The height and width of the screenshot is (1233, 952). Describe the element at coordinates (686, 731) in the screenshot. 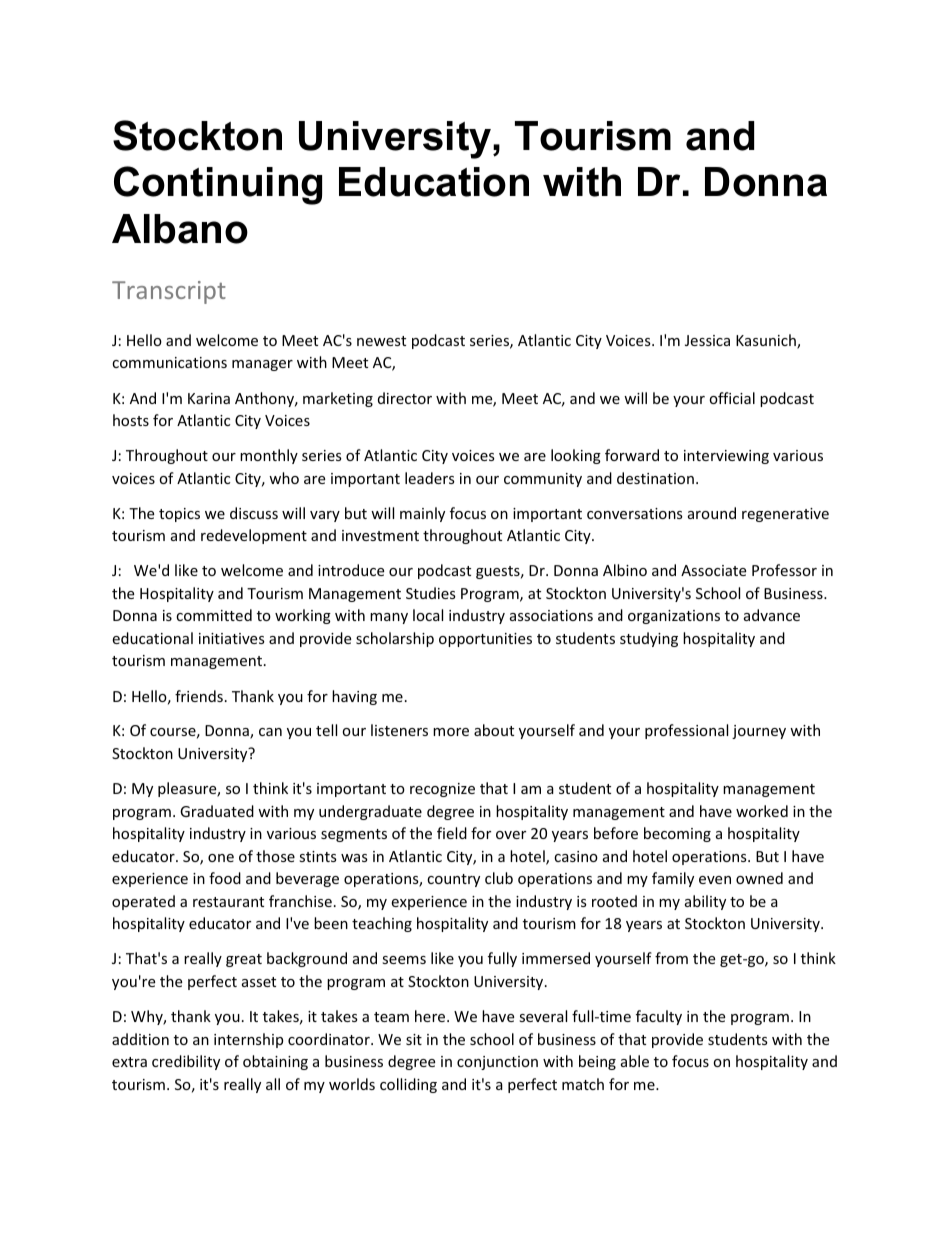

I see `professional` at that location.
